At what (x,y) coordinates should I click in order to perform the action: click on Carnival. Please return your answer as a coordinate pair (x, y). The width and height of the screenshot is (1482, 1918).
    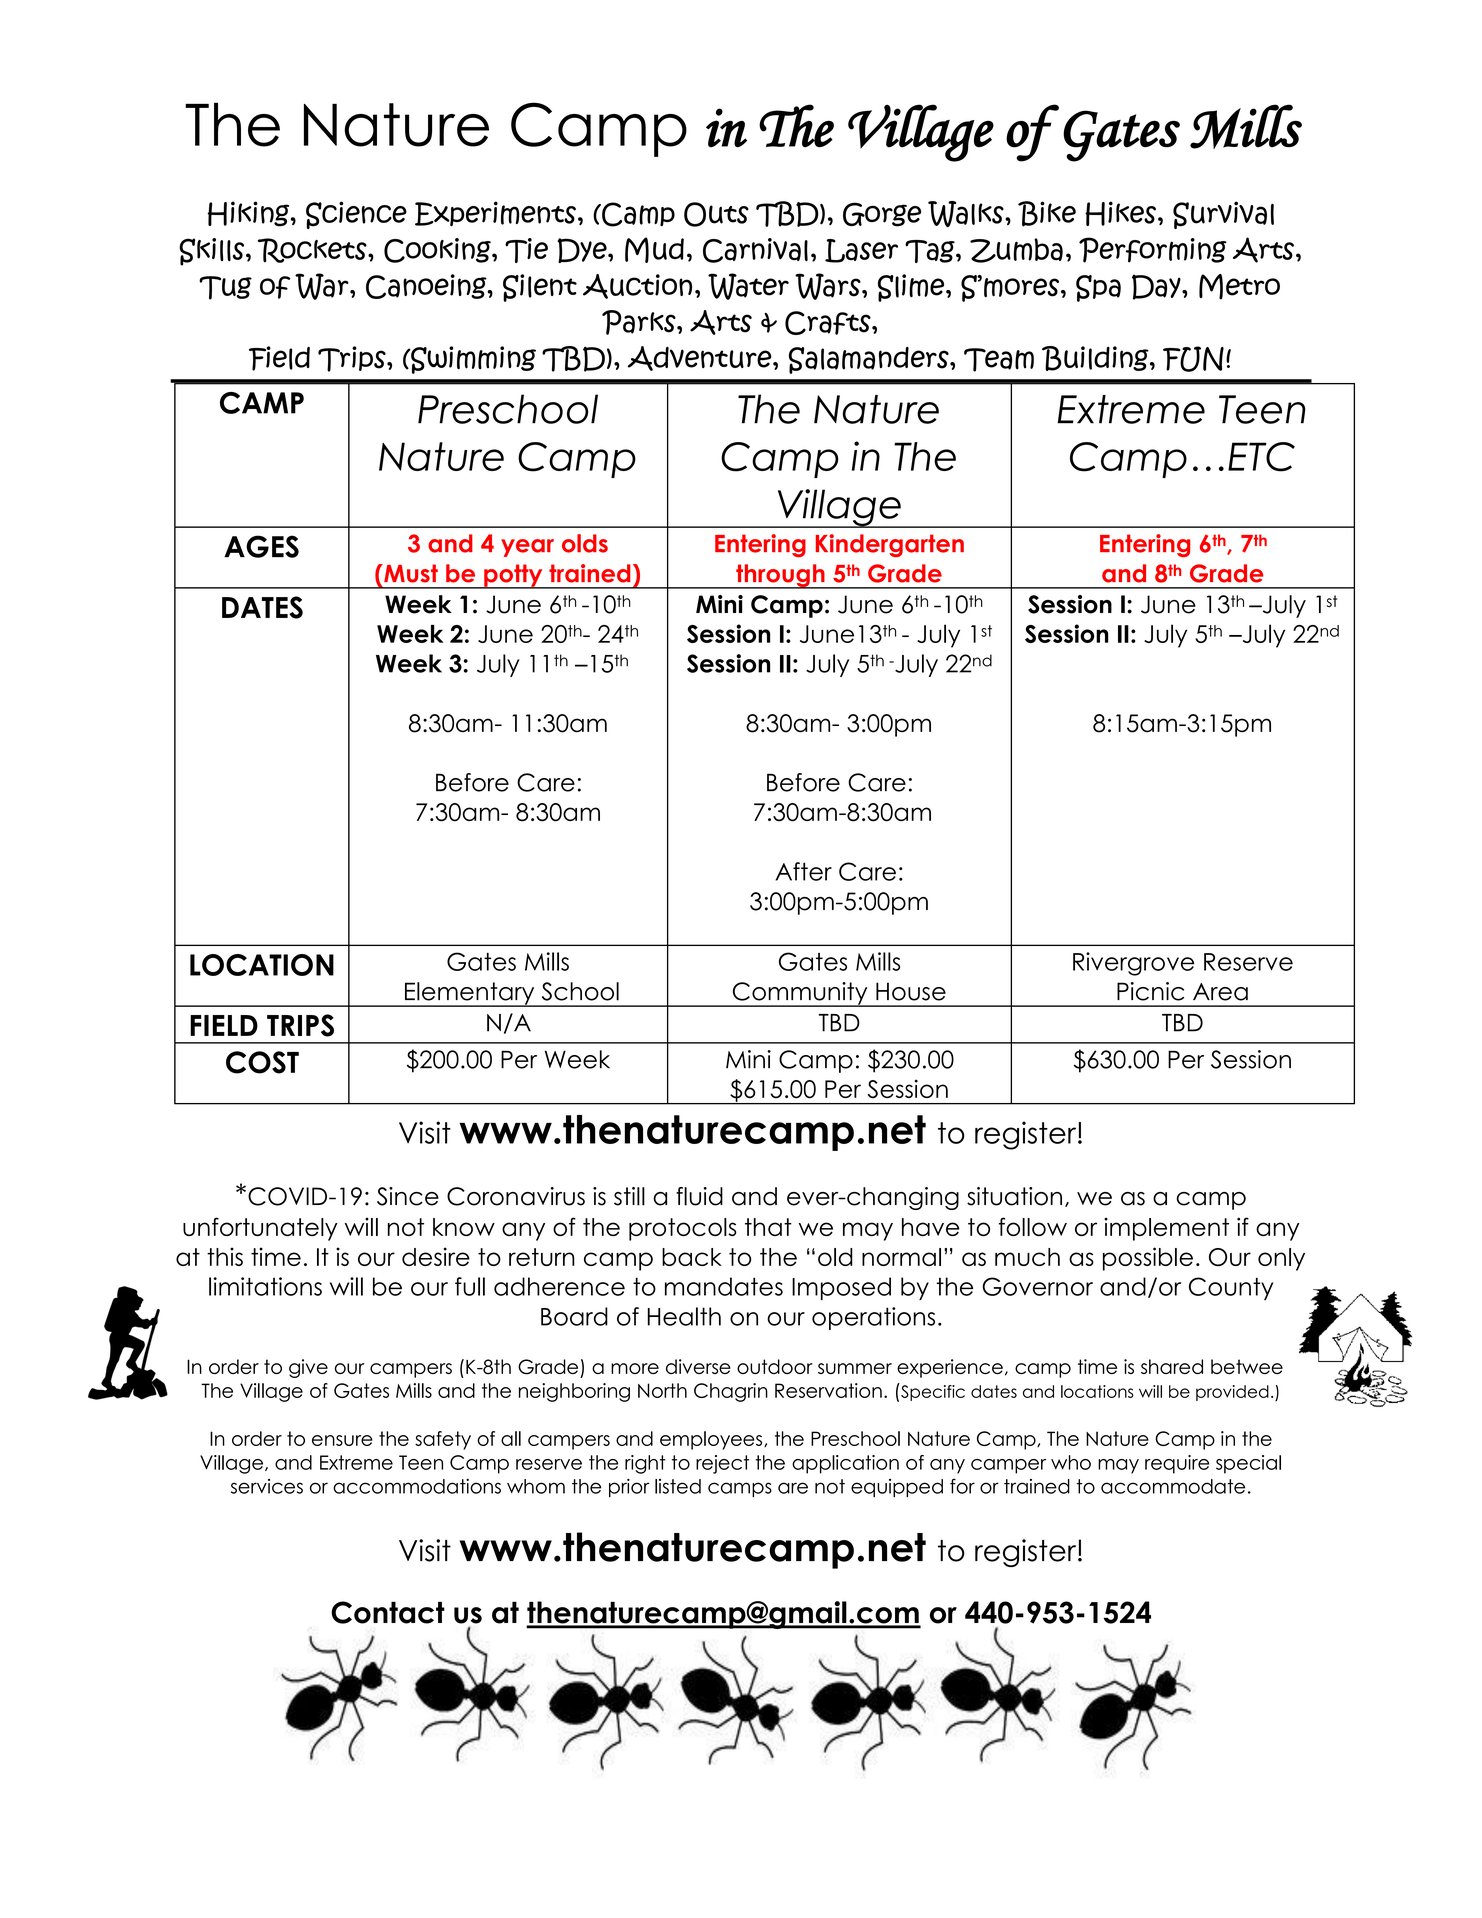
    Looking at the image, I should click on (755, 250).
